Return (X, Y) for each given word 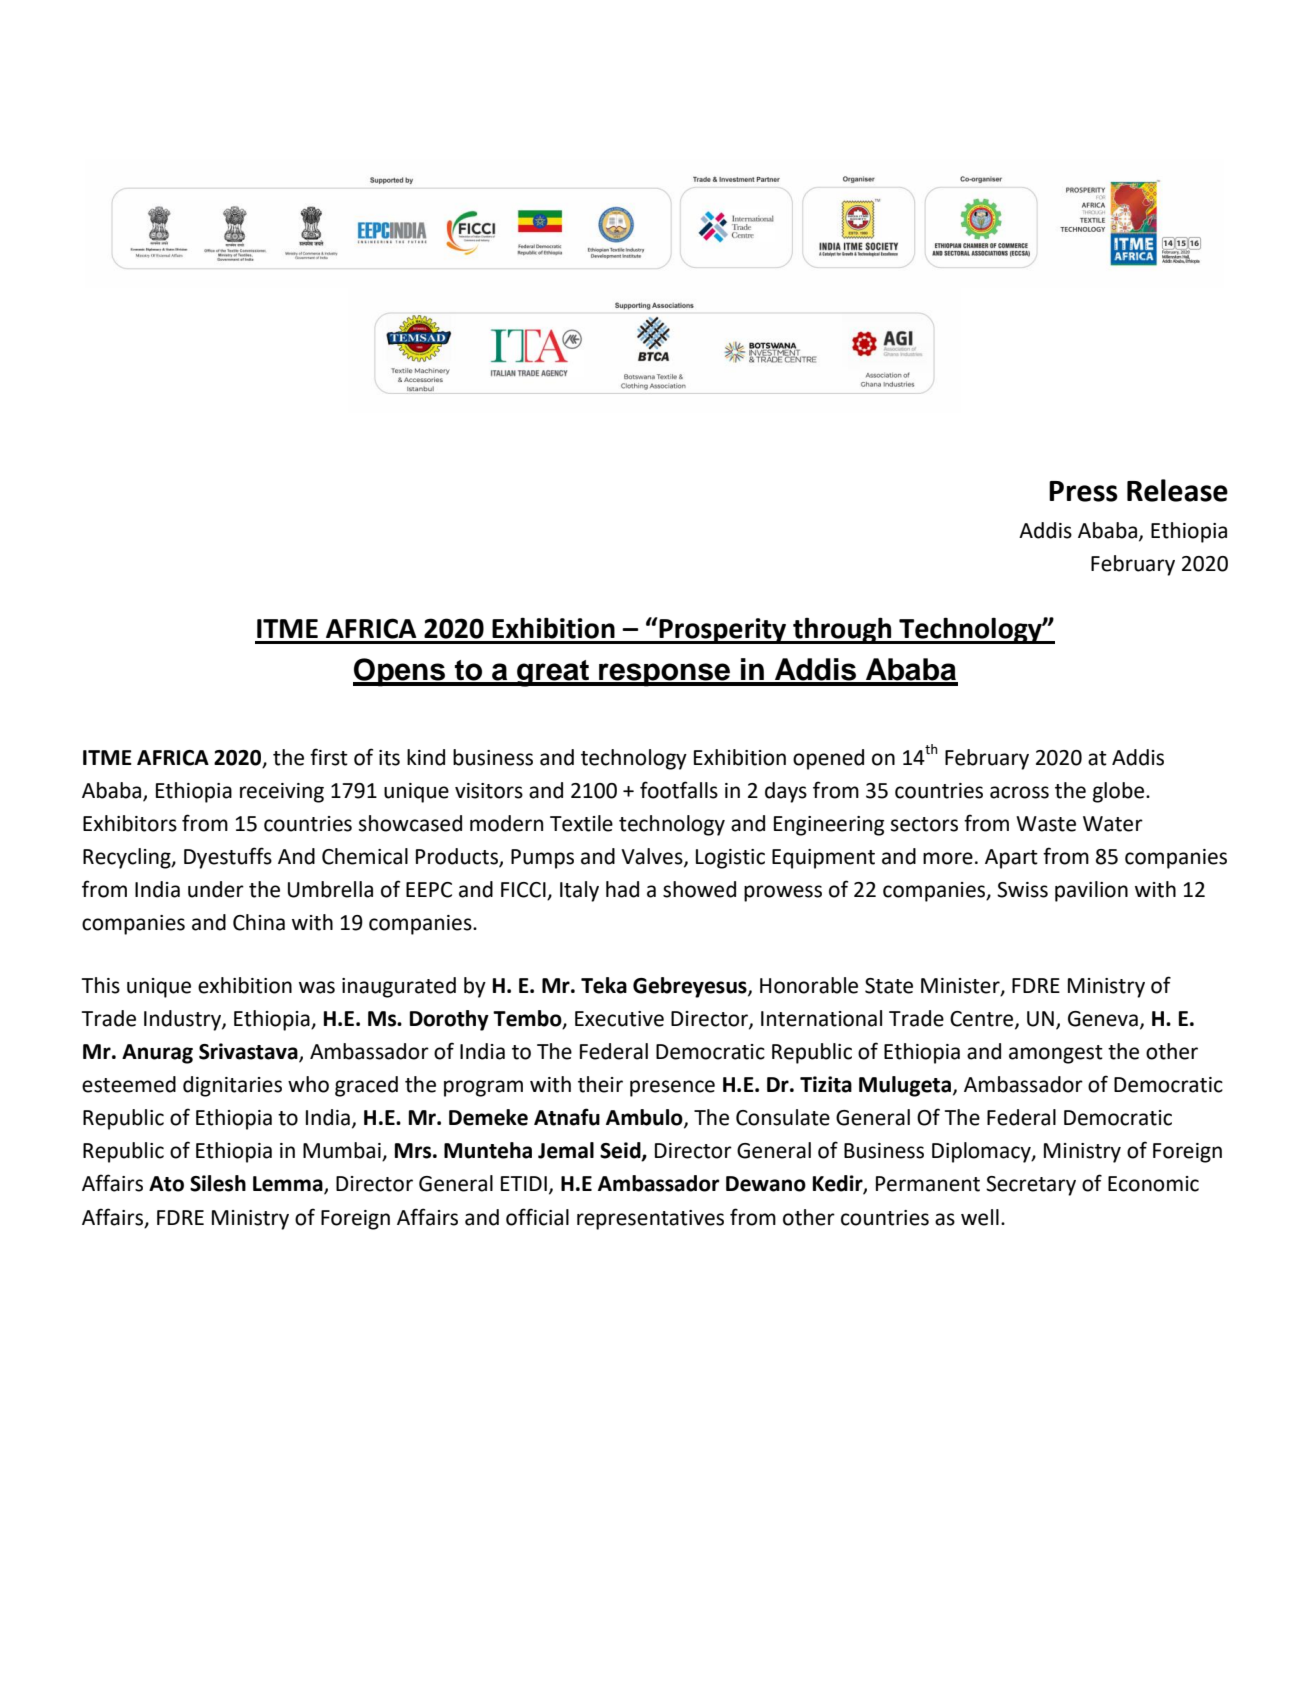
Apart (1011, 859)
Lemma (289, 1185)
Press (1083, 491)
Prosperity (723, 631)
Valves (653, 857)
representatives (650, 1220)
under (216, 889)
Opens (400, 672)
